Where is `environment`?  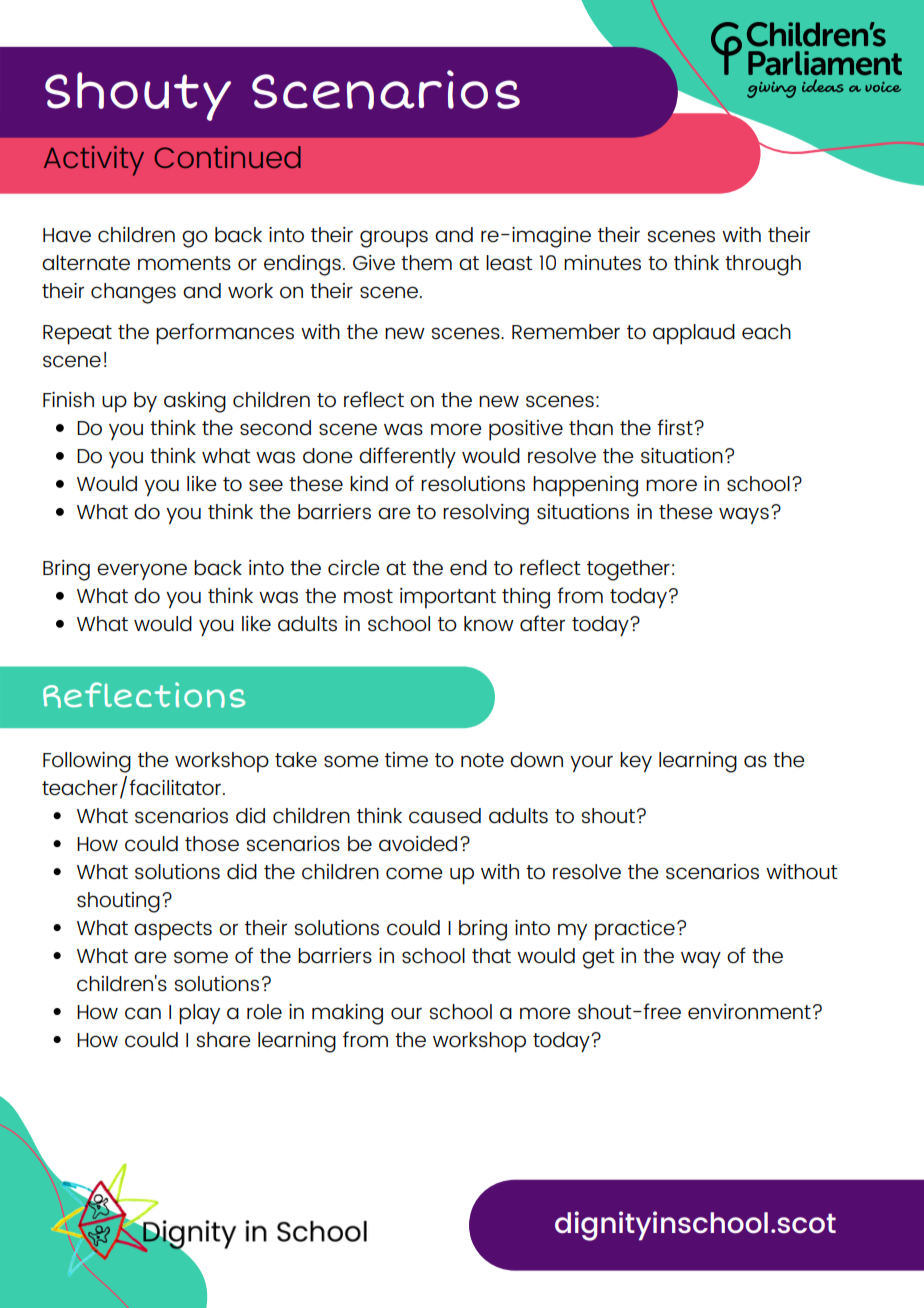 environment is located at coordinates (749, 1012).
